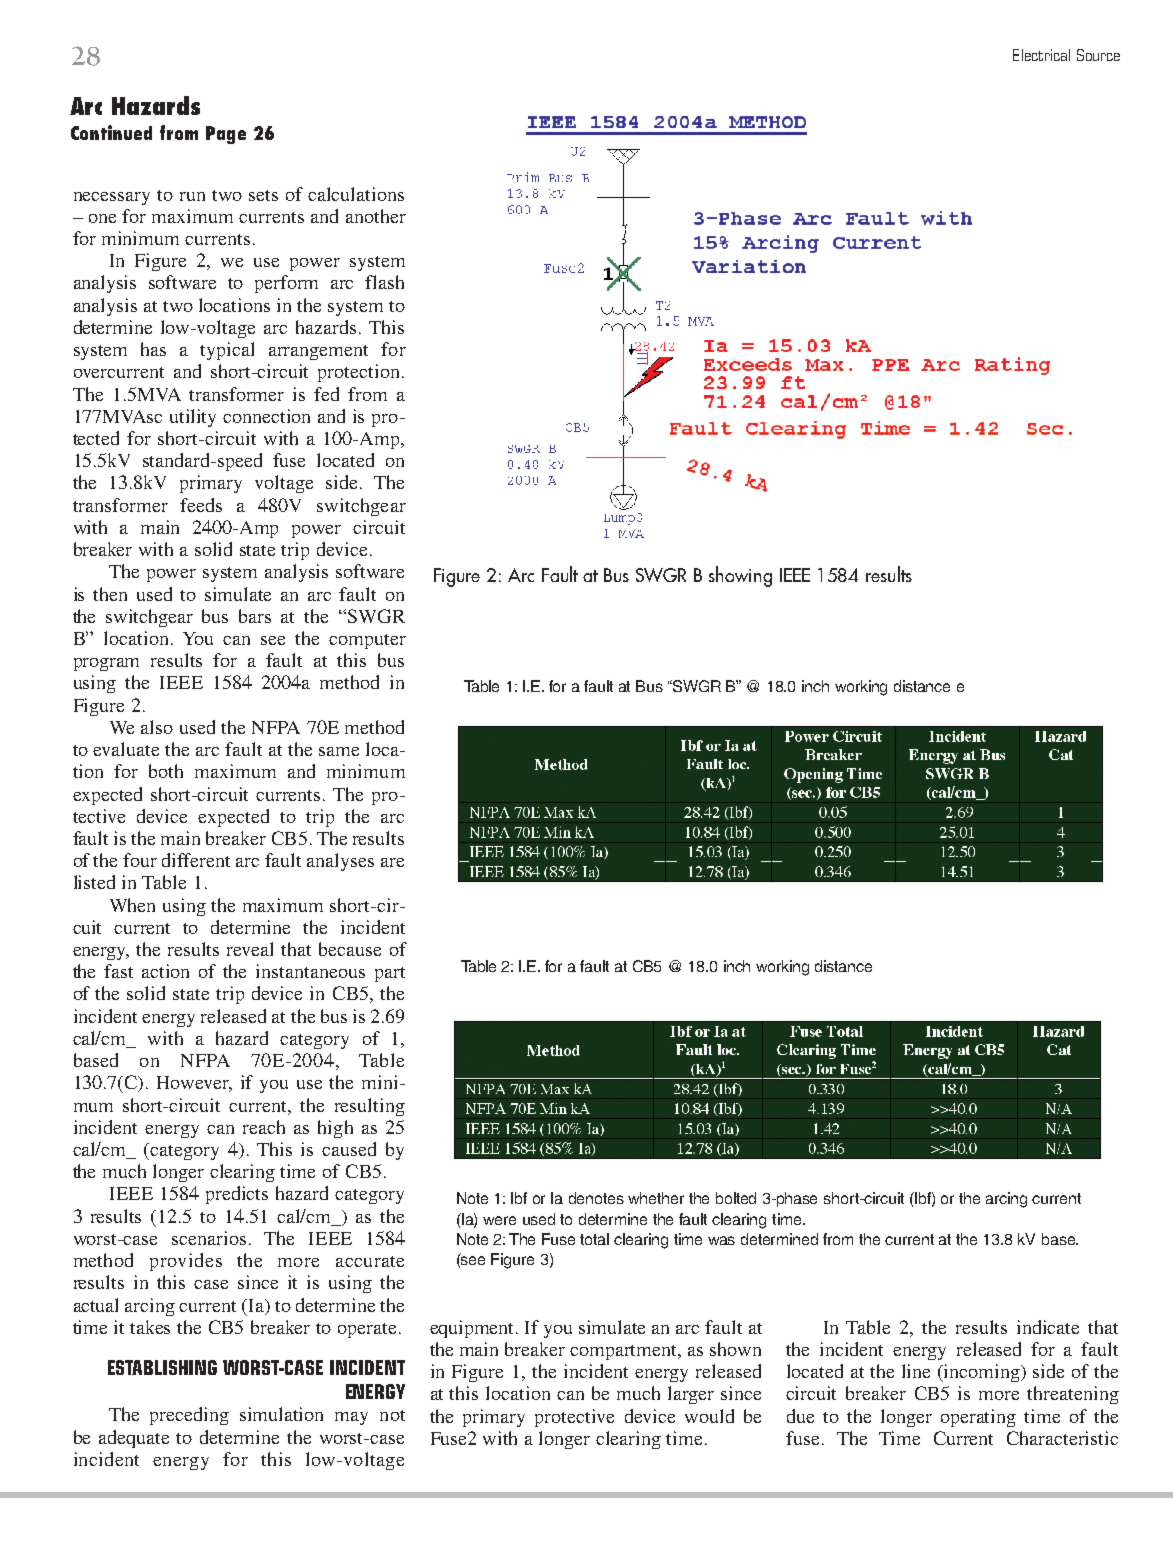 Image resolution: width=1173 pixels, height=1544 pixels. What do you see at coordinates (376, 216) in the page?
I see `another` at bounding box center [376, 216].
